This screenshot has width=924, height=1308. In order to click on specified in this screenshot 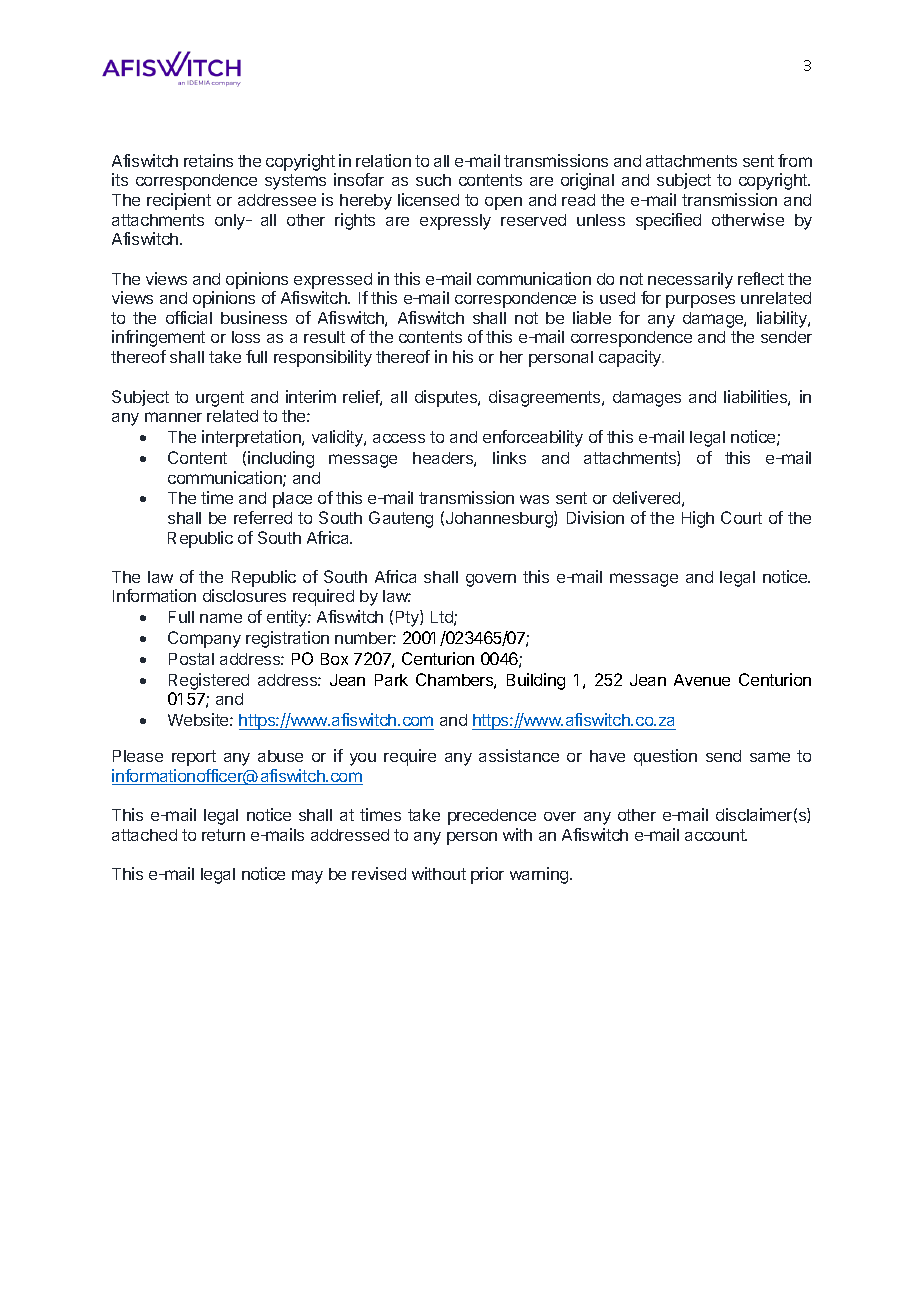, I will do `click(668, 221)`.
